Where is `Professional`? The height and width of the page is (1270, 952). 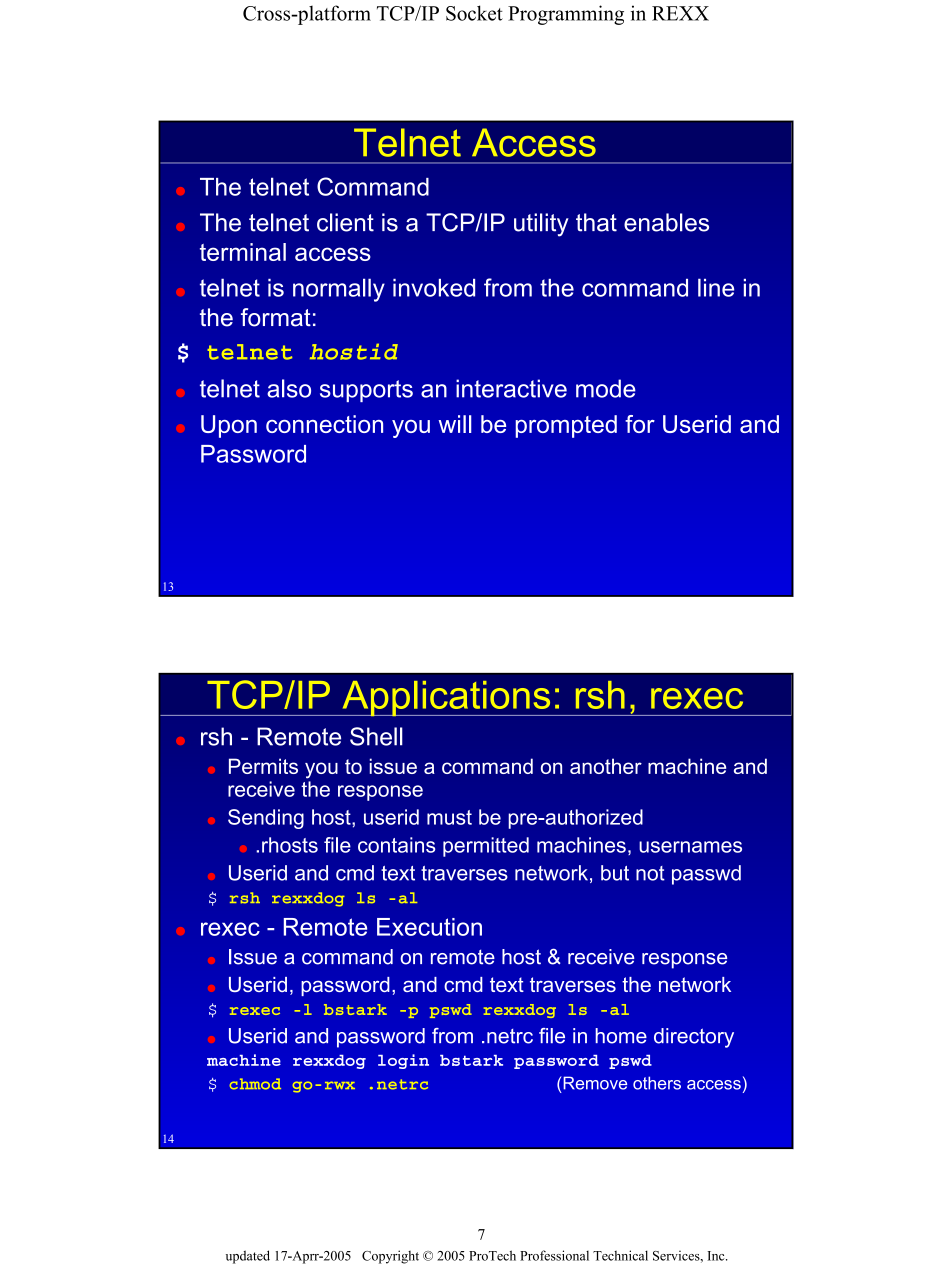 Professional is located at coordinates (554, 1255).
